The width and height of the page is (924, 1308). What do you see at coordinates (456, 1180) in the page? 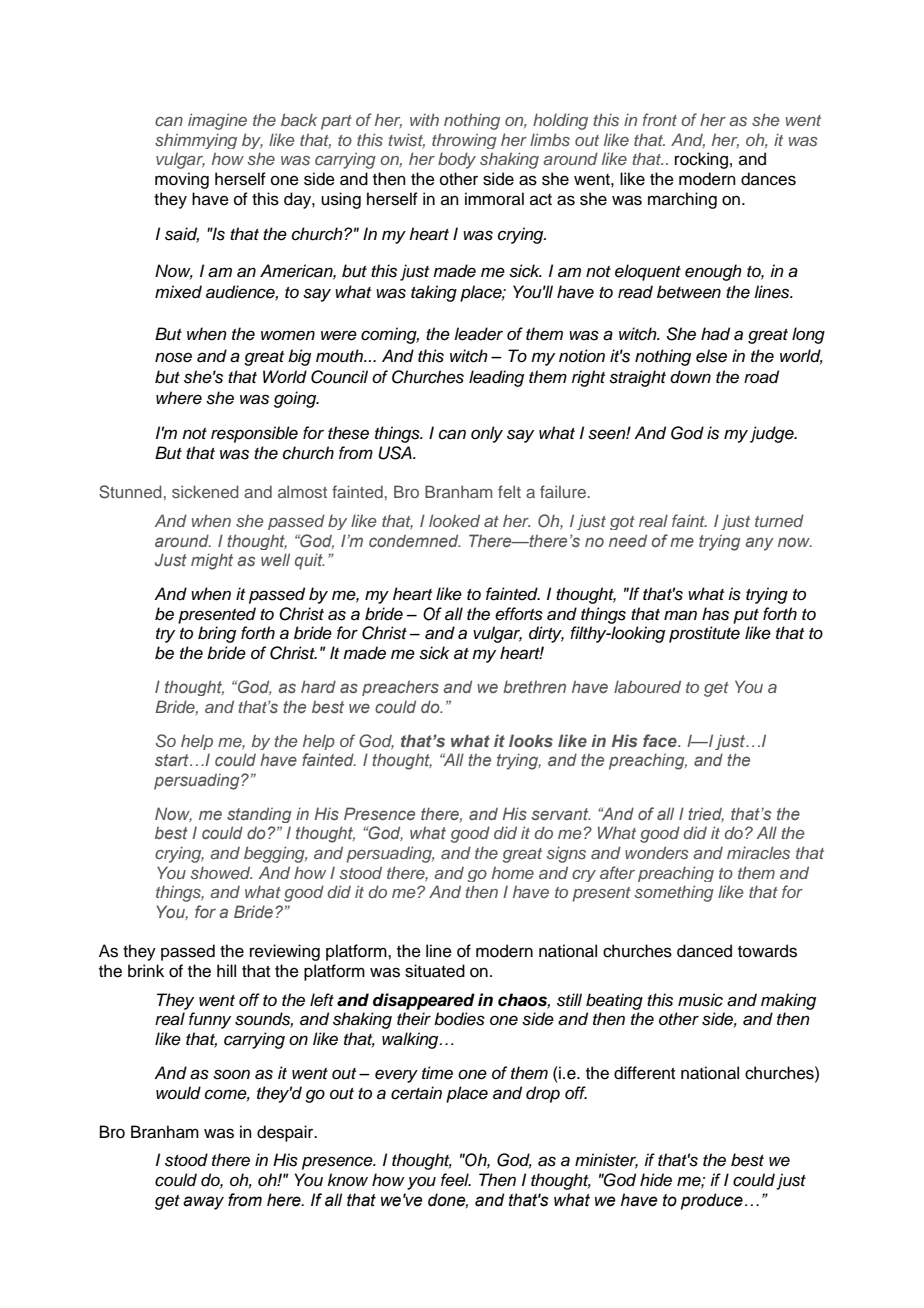
I see `feel` at bounding box center [456, 1180].
